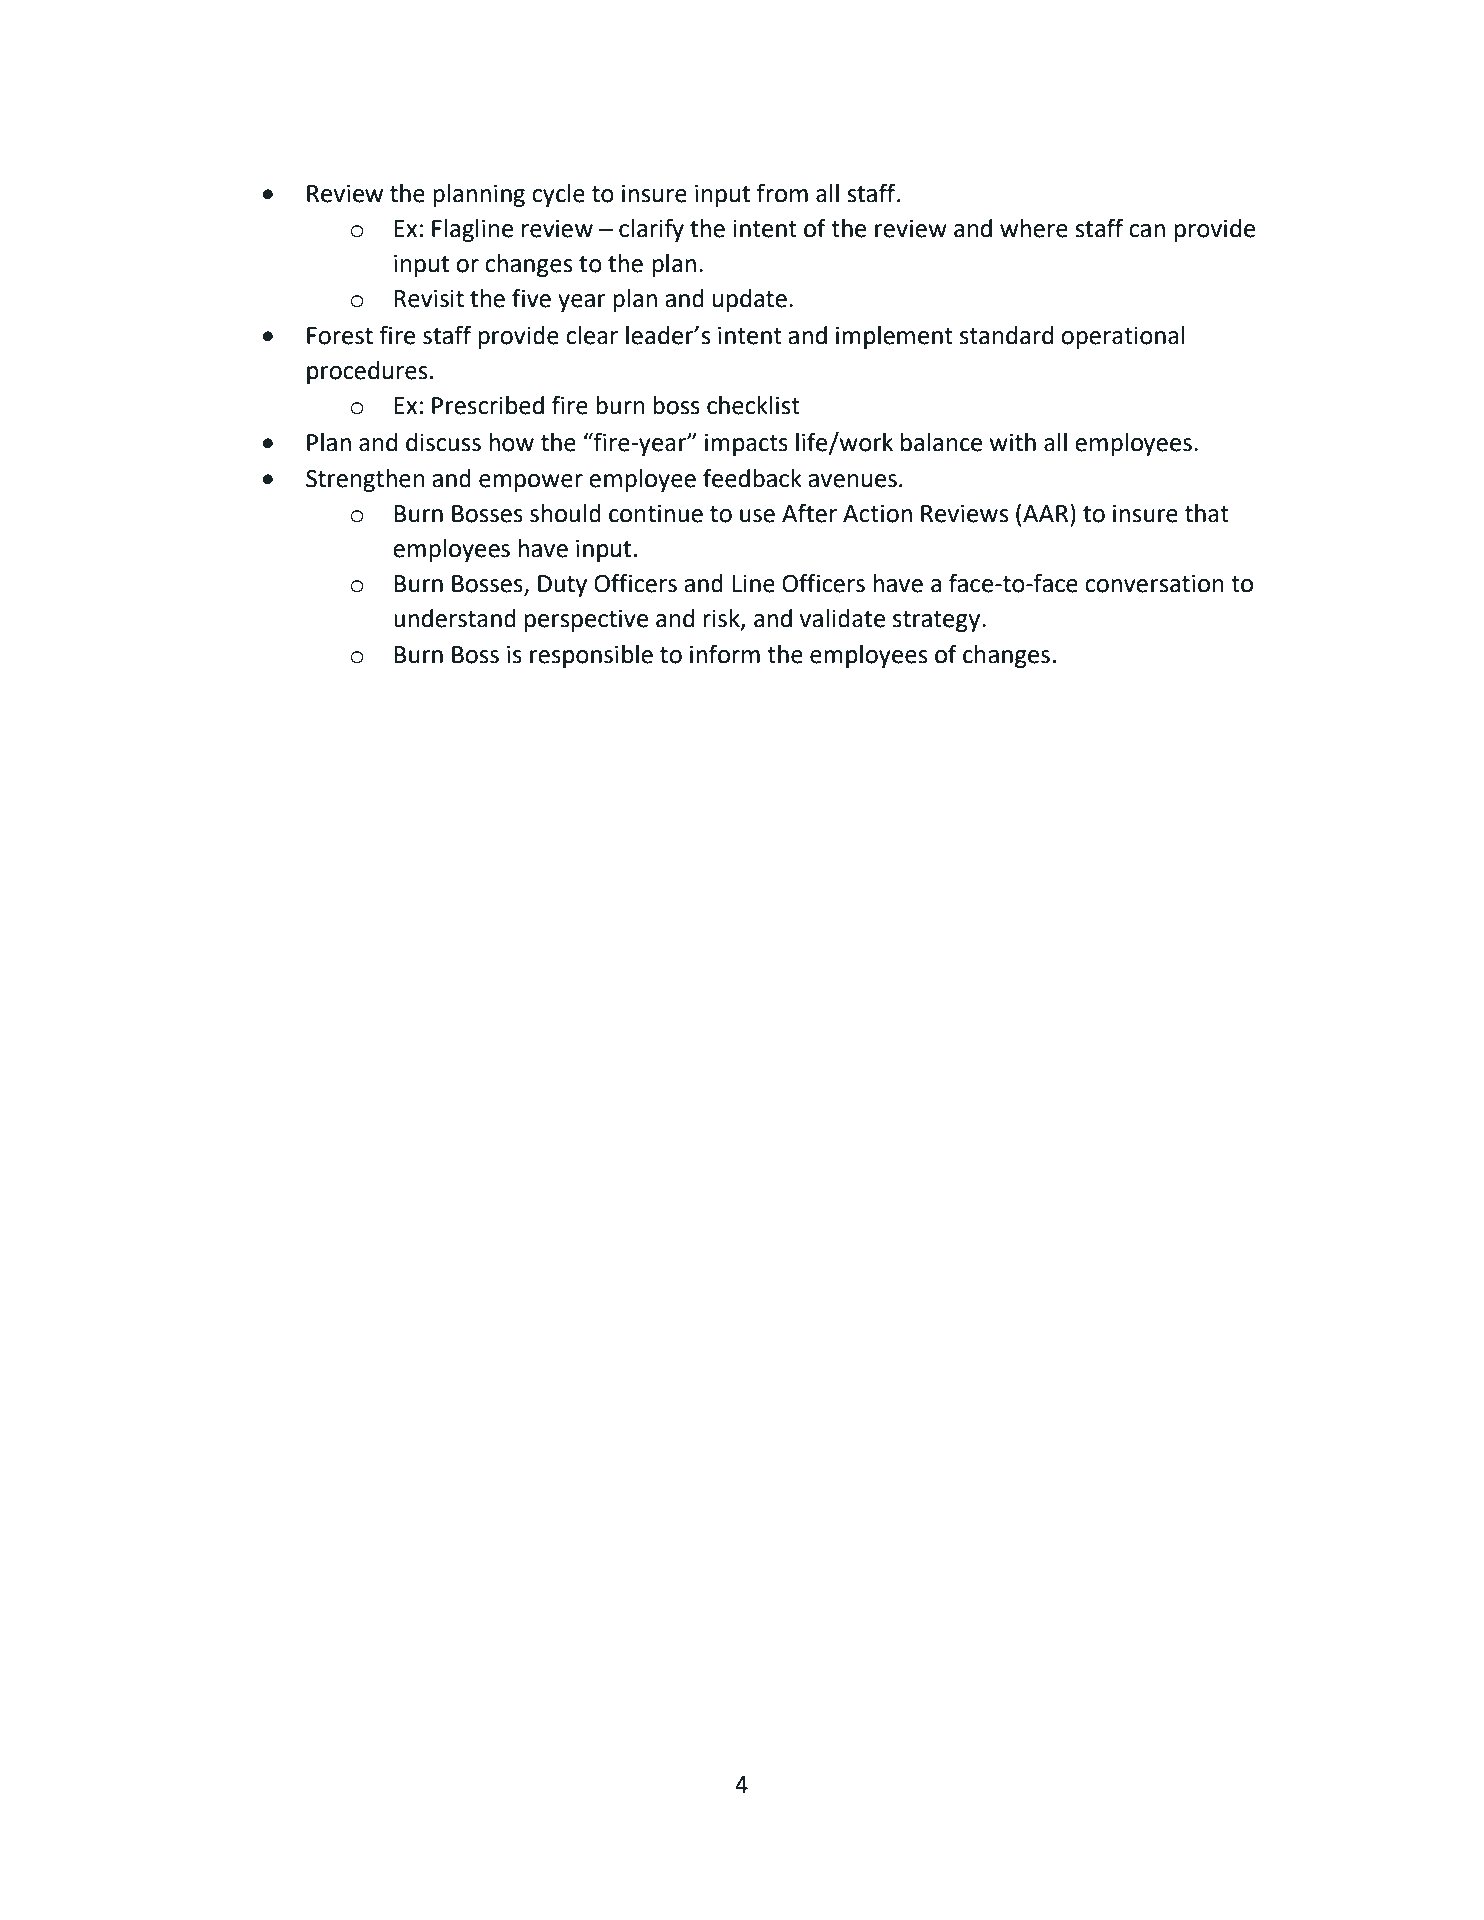  What do you see at coordinates (558, 195) in the document?
I see `cycle` at bounding box center [558, 195].
